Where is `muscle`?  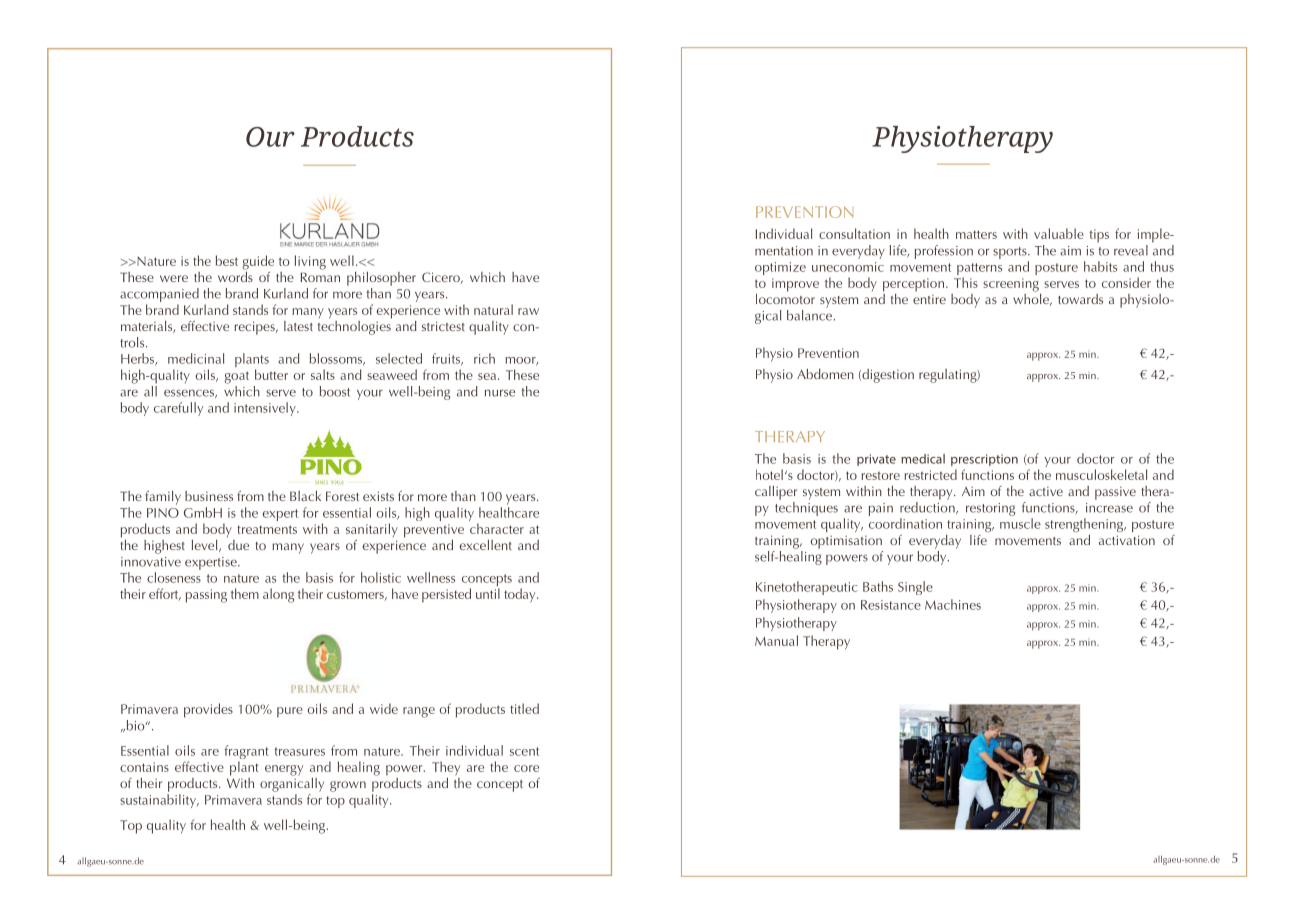
muscle is located at coordinates (1020, 522).
